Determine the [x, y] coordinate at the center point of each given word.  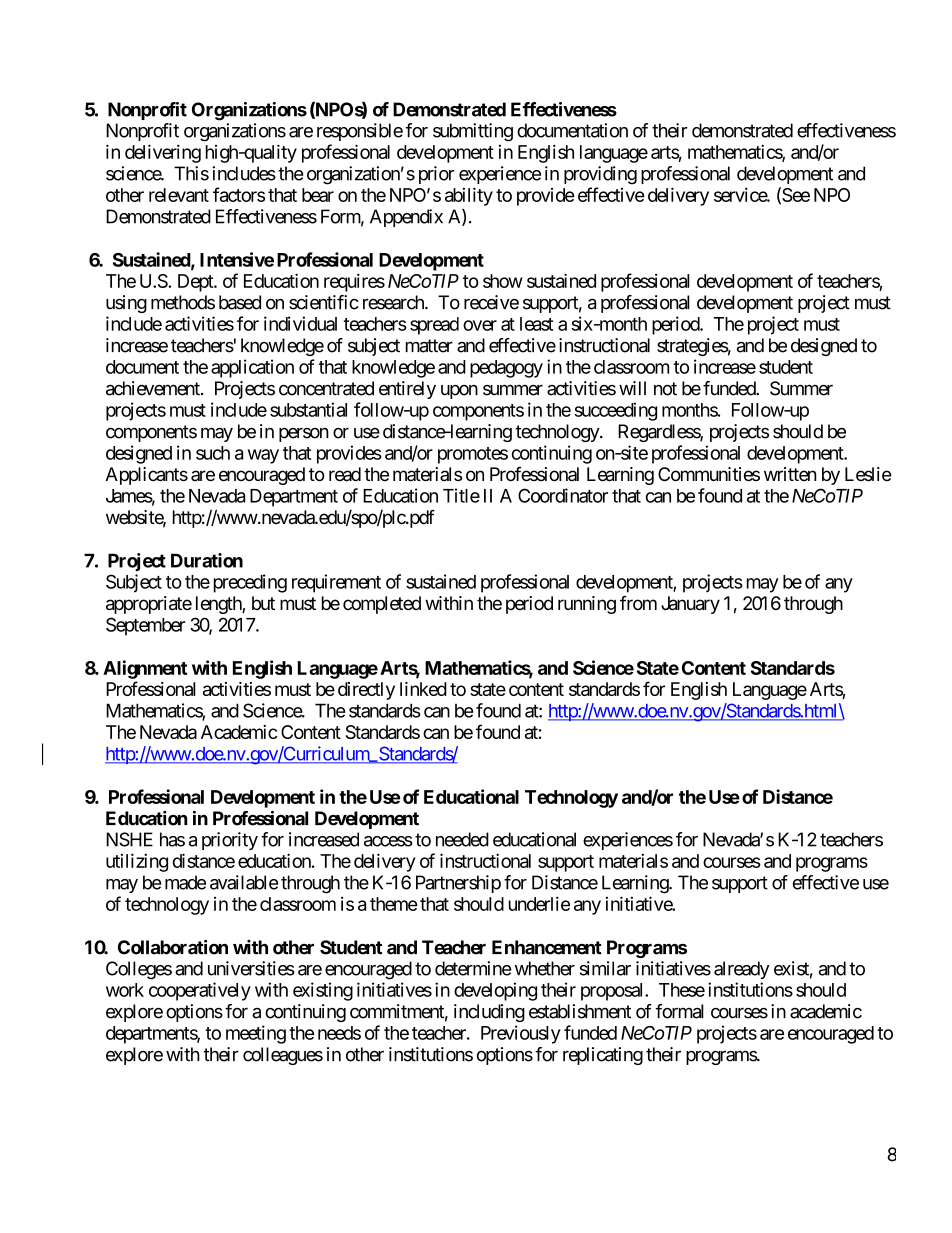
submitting [473, 132]
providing [600, 175]
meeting [256, 1034]
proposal [613, 992]
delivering [163, 153]
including [489, 1013]
